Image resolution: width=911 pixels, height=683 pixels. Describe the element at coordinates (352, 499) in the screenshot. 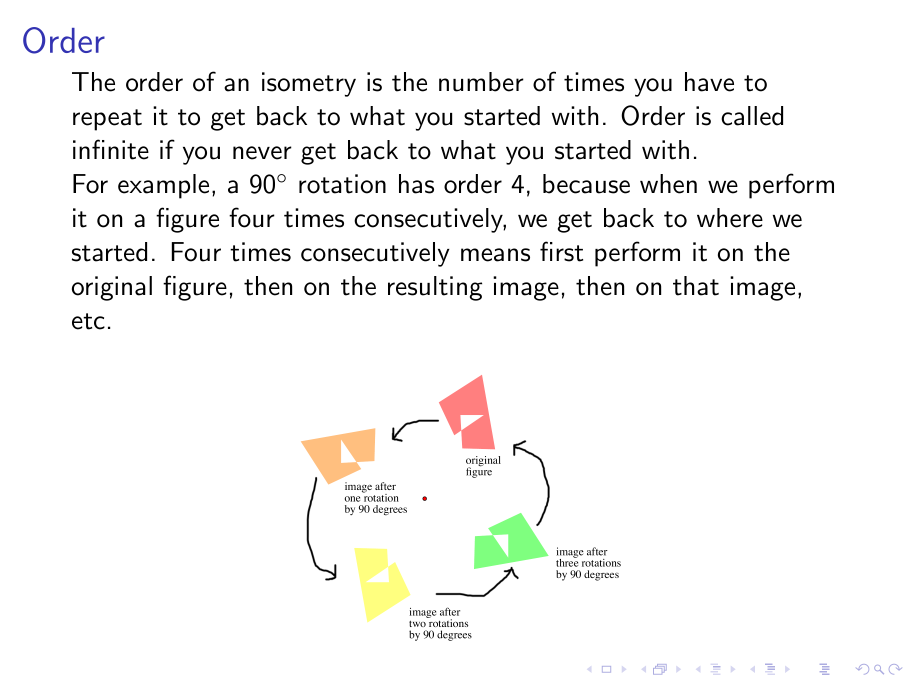

I see `one` at that location.
